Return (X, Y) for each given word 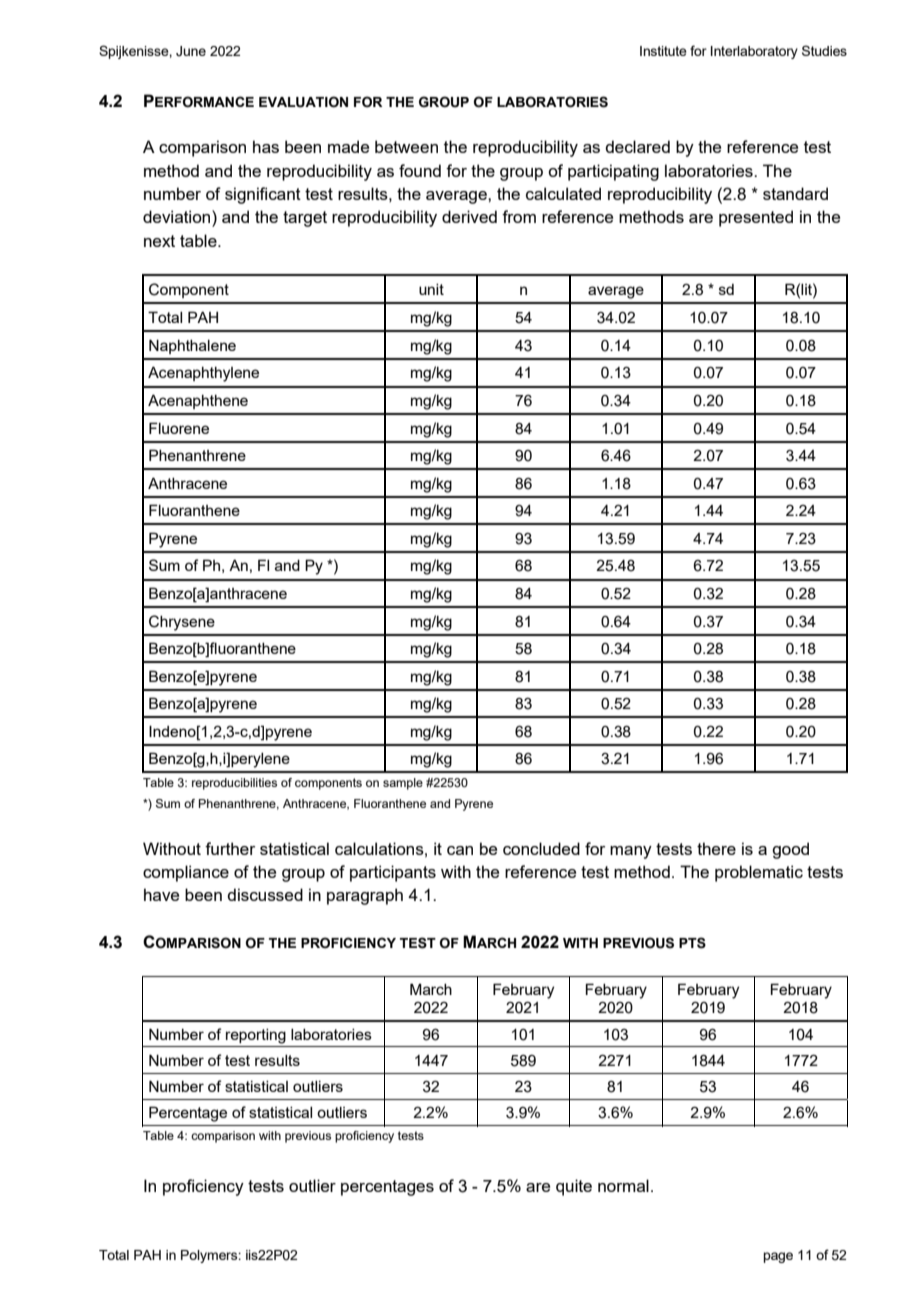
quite (574, 1187)
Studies (824, 50)
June (191, 51)
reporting (256, 1036)
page (778, 1257)
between (406, 146)
